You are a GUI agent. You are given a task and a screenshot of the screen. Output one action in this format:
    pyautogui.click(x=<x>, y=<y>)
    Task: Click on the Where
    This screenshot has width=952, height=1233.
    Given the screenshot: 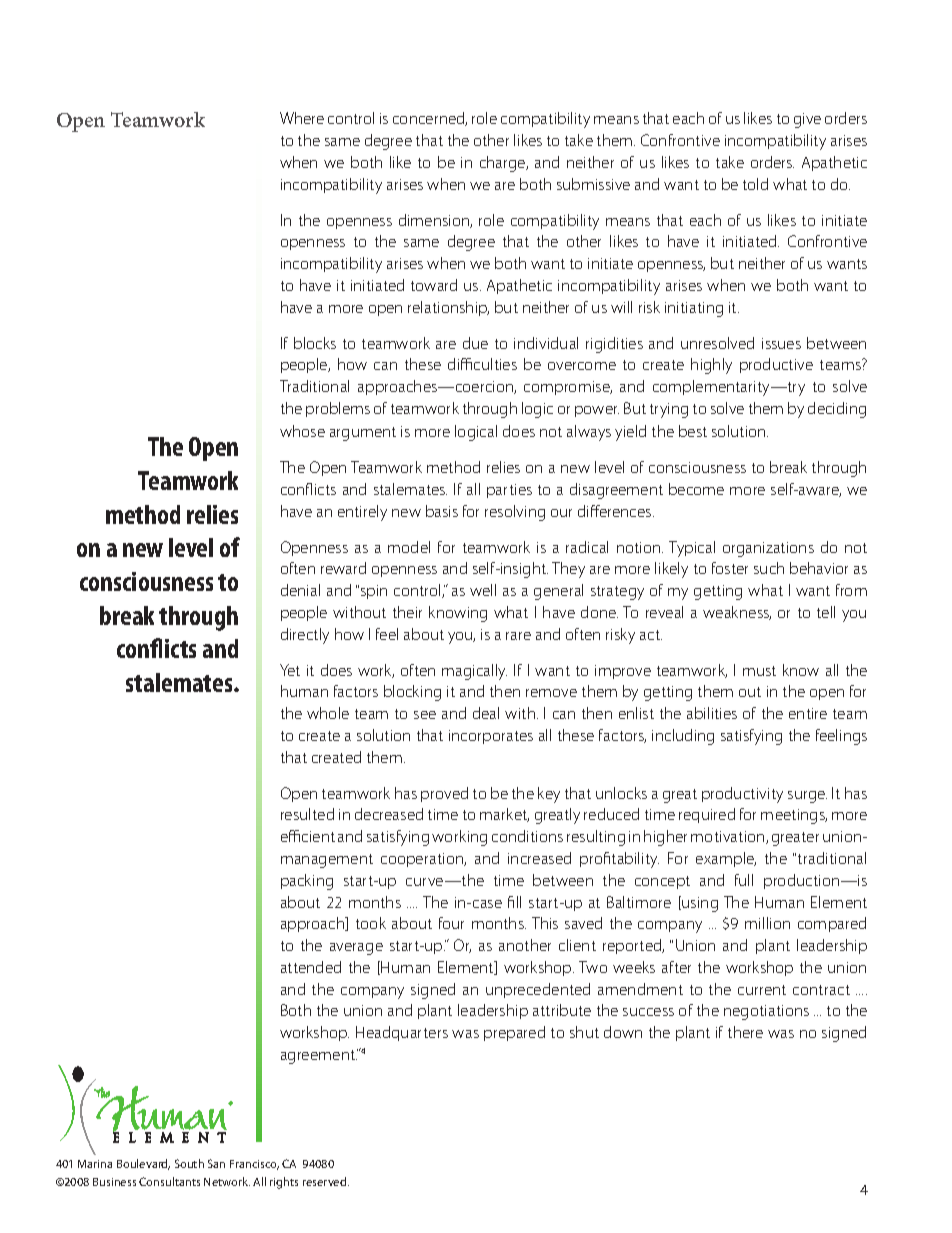 What is the action you would take?
    pyautogui.click(x=302, y=118)
